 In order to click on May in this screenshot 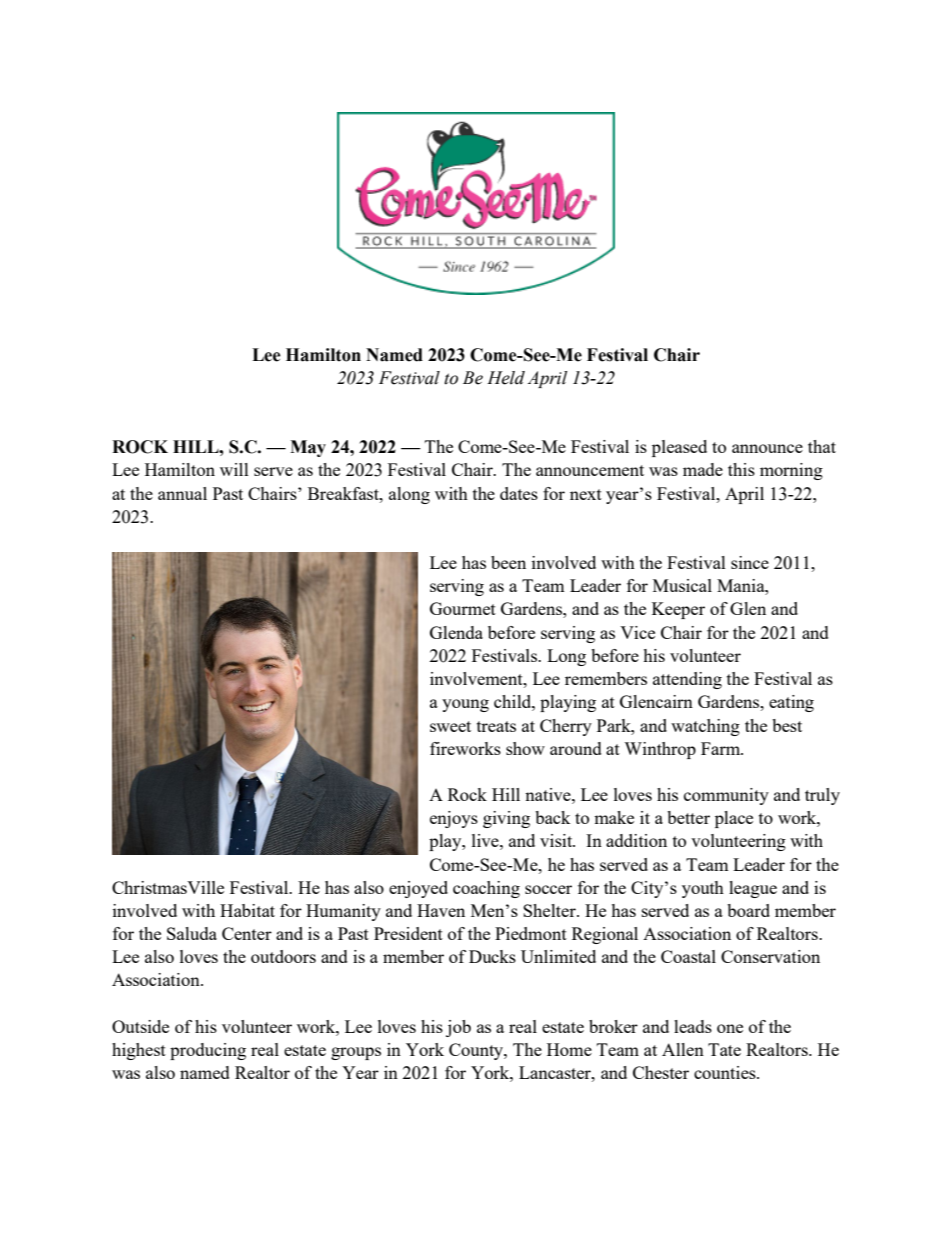, I will do `click(308, 448)`.
